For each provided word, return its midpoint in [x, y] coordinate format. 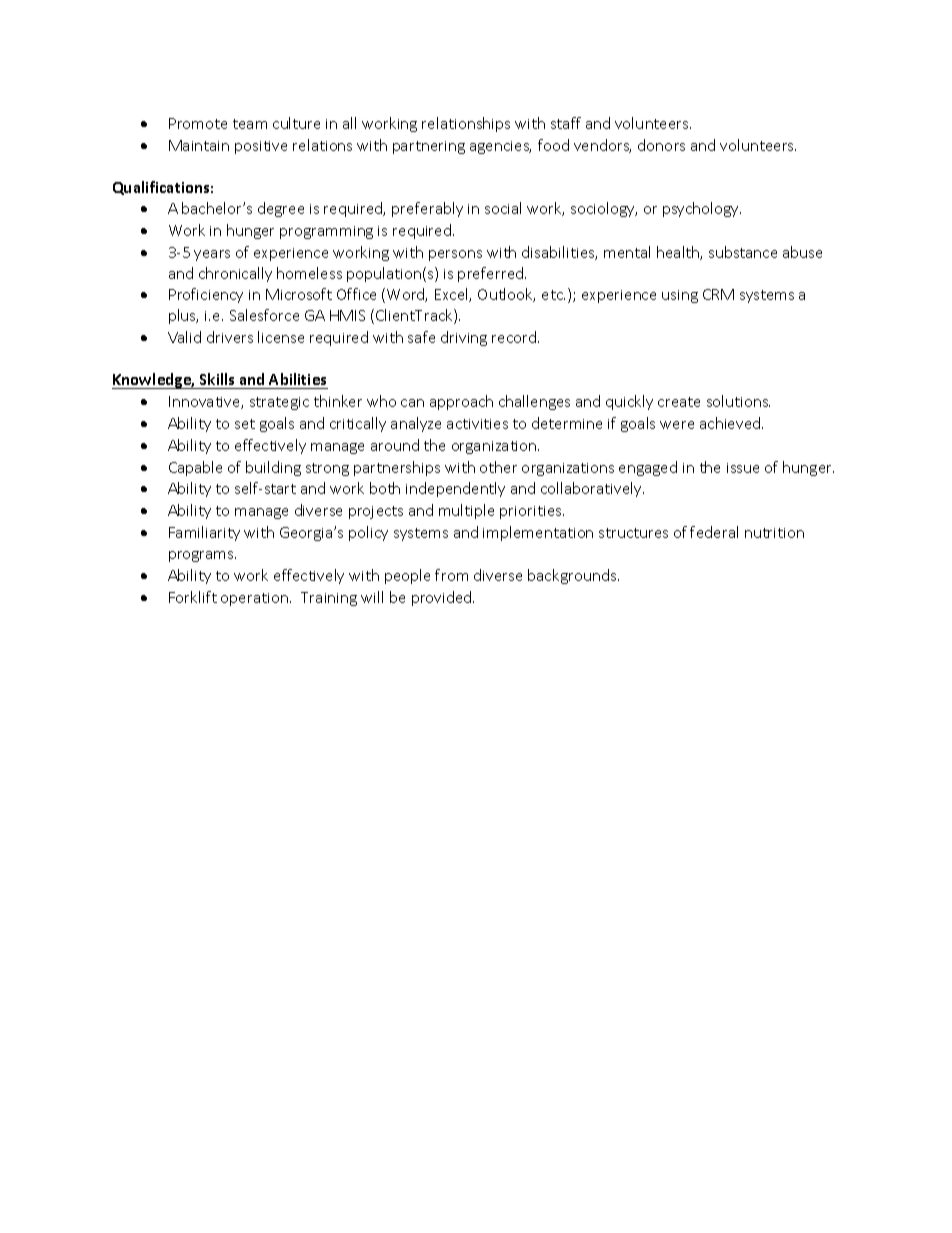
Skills [217, 379]
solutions [738, 401]
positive [261, 147]
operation [256, 599]
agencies [500, 147]
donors [661, 145]
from [451, 575]
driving [464, 338]
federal [714, 532]
